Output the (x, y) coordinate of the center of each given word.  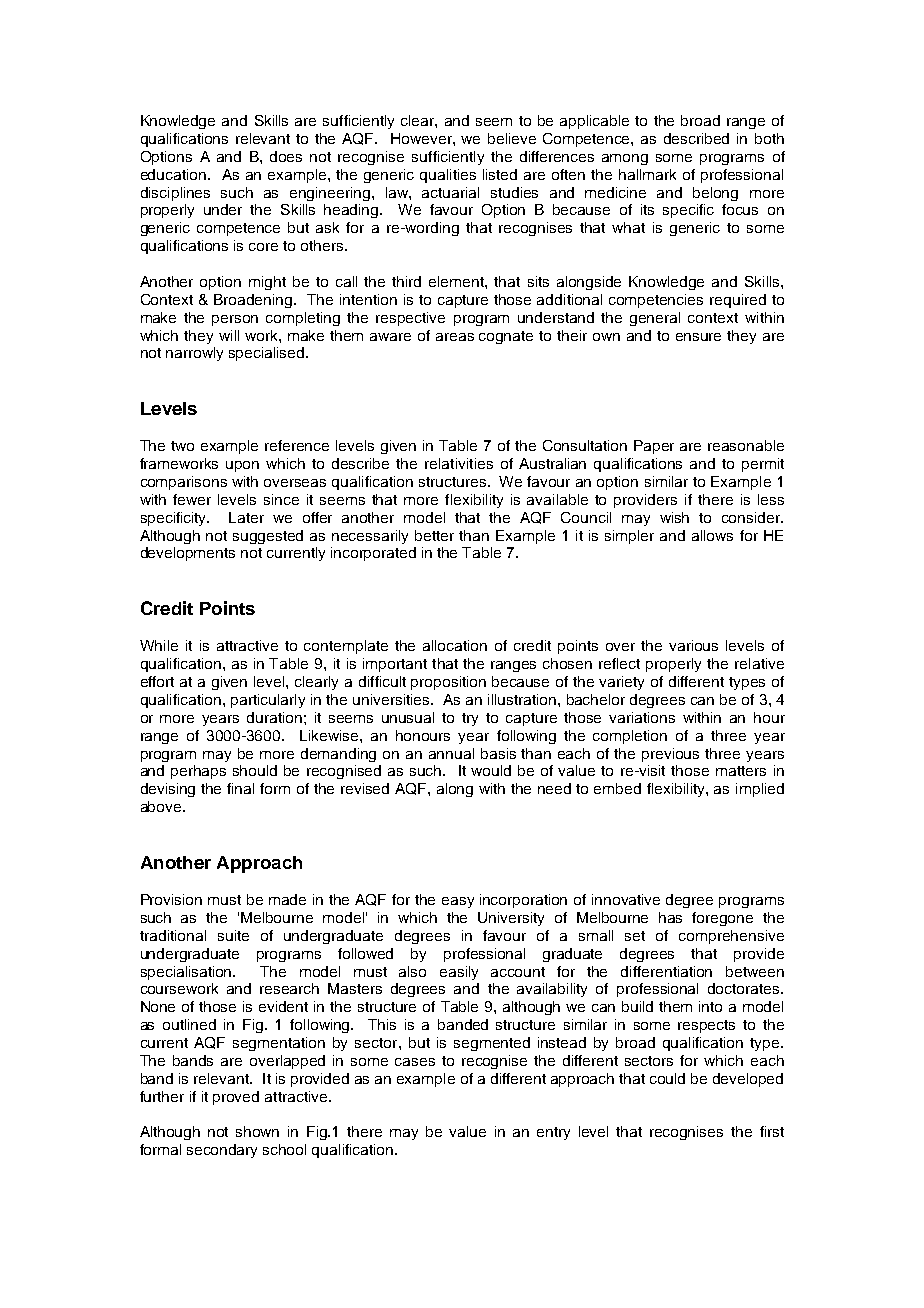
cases (415, 1062)
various (693, 645)
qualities (448, 176)
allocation (455, 645)
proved (236, 1098)
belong (715, 194)
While (159, 645)
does (286, 156)
